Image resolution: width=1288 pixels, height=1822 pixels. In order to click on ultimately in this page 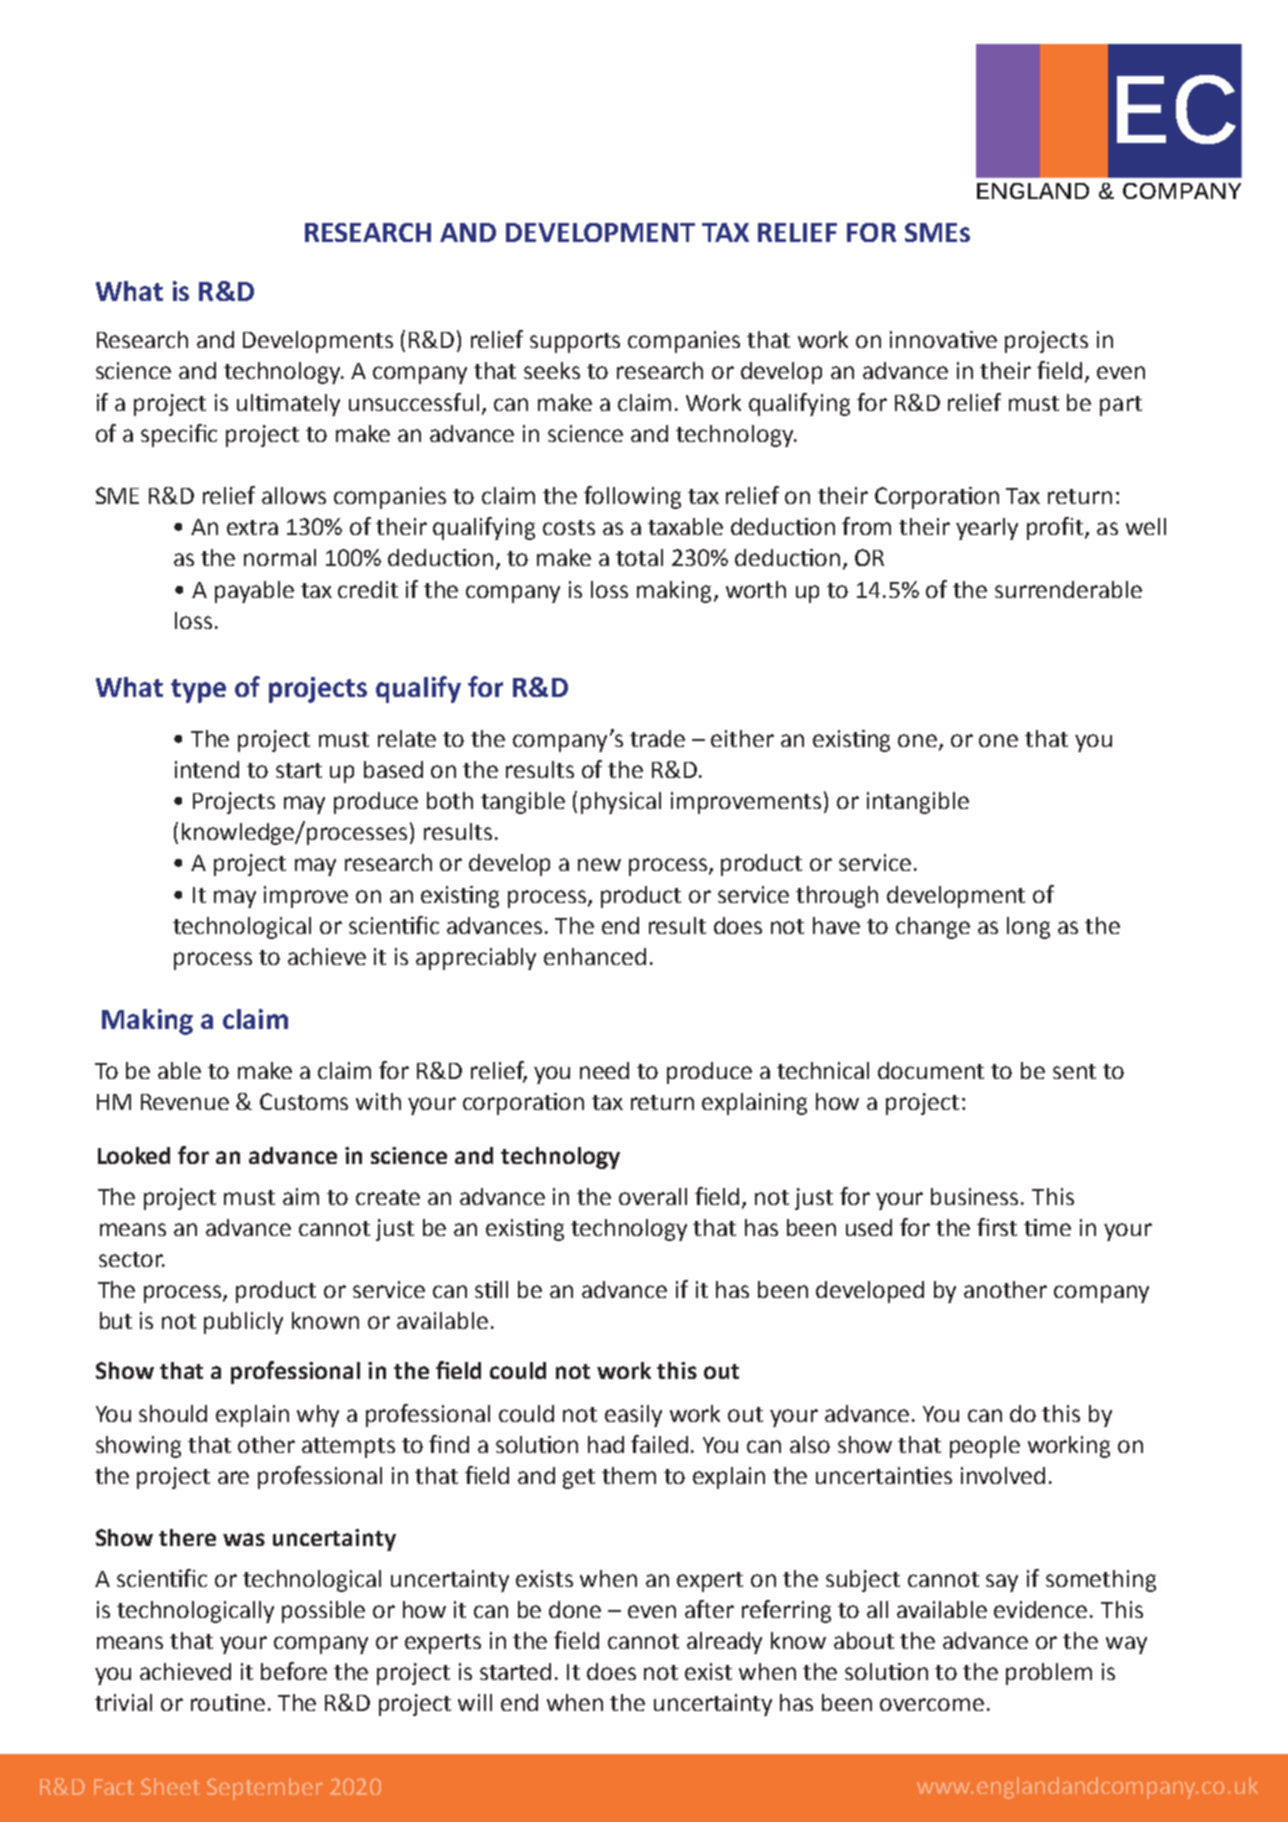, I will do `click(288, 405)`.
